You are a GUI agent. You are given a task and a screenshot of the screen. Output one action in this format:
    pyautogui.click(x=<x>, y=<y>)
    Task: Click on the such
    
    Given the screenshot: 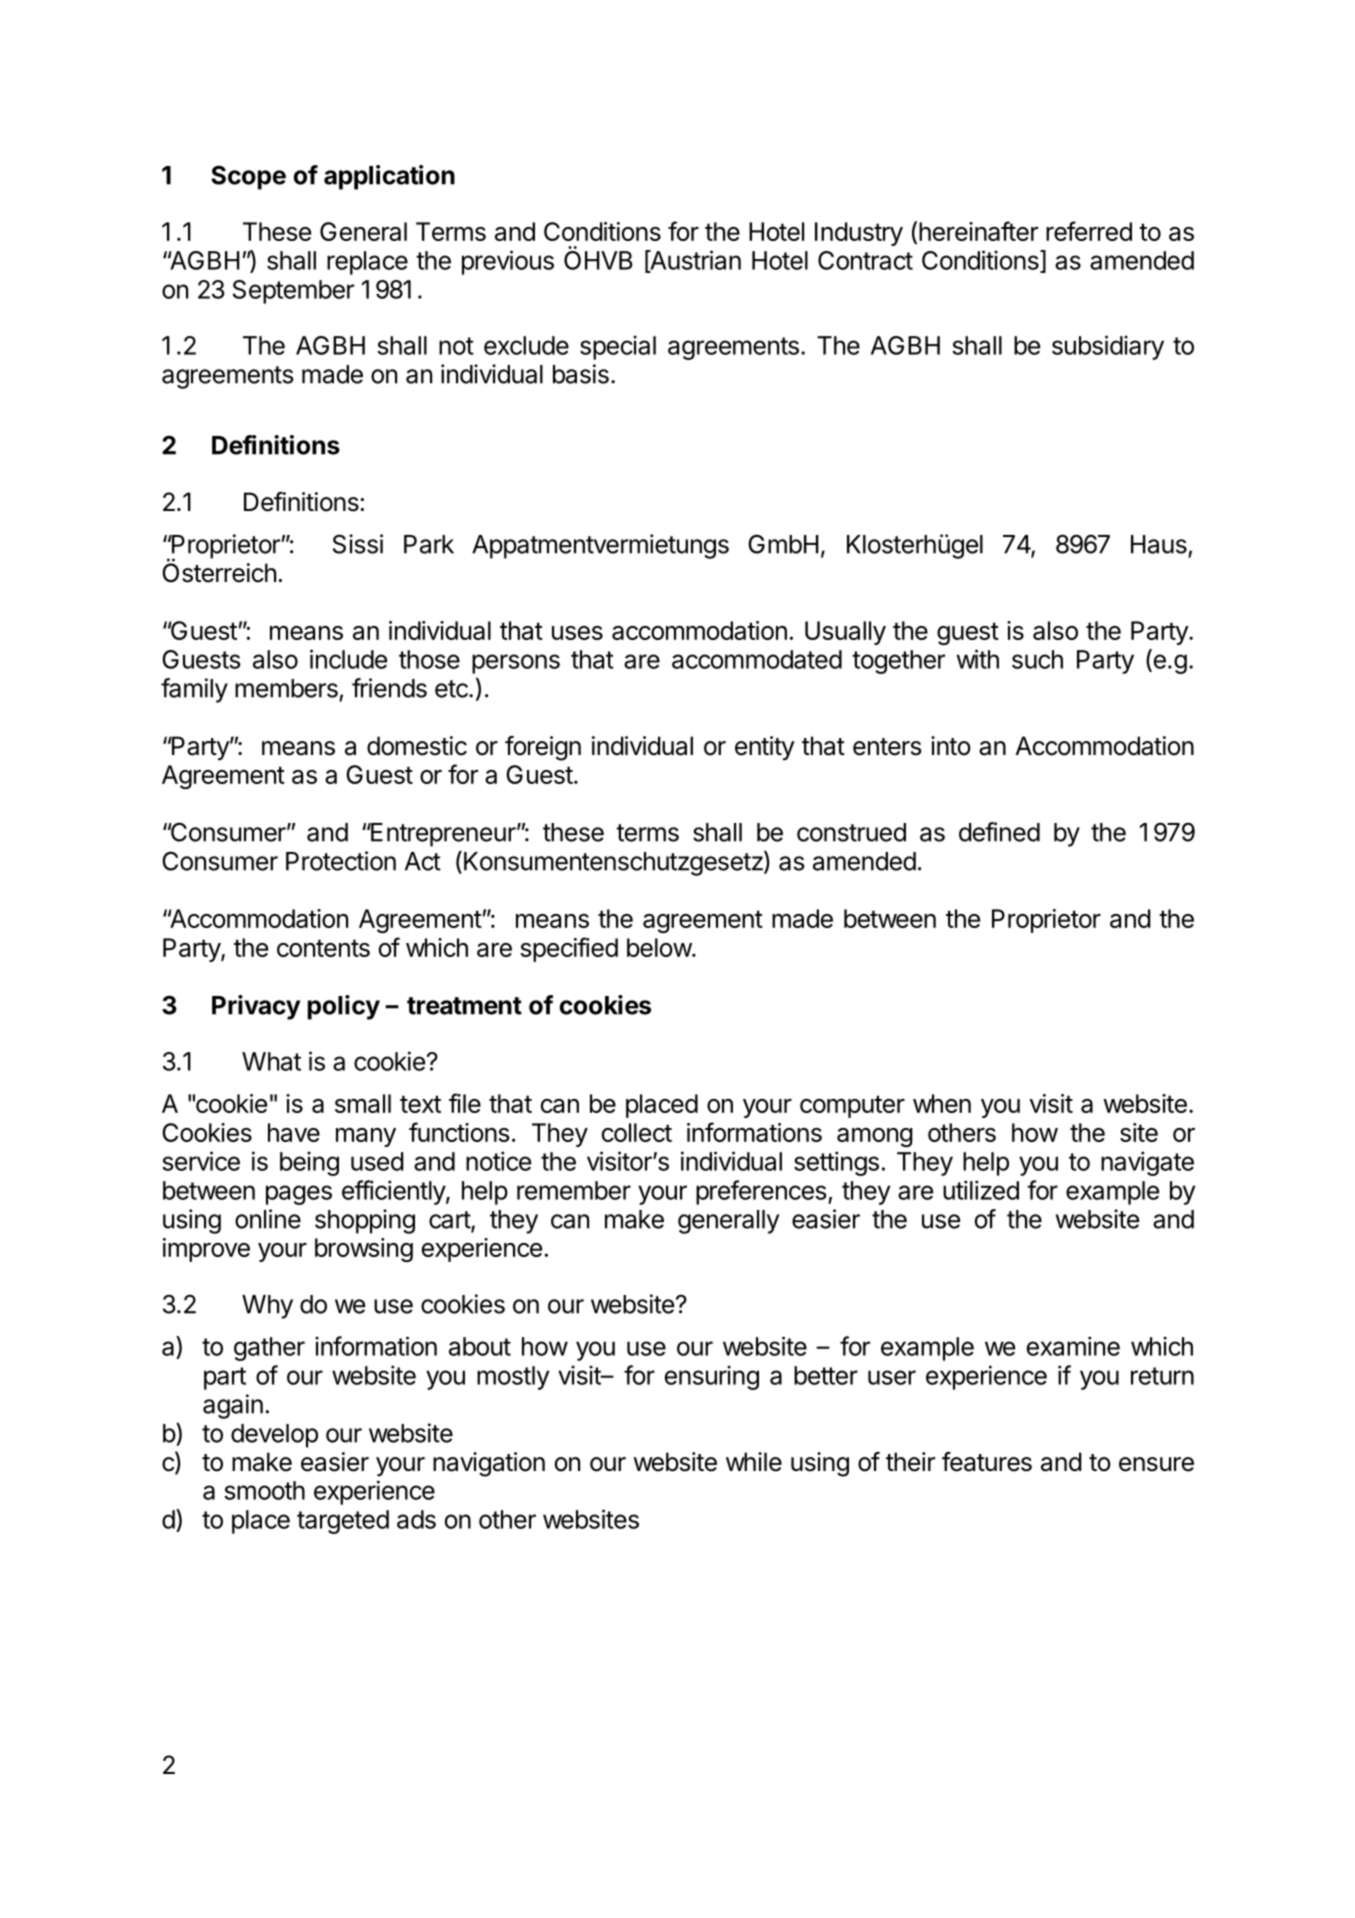 What is the action you would take?
    pyautogui.click(x=1037, y=659)
